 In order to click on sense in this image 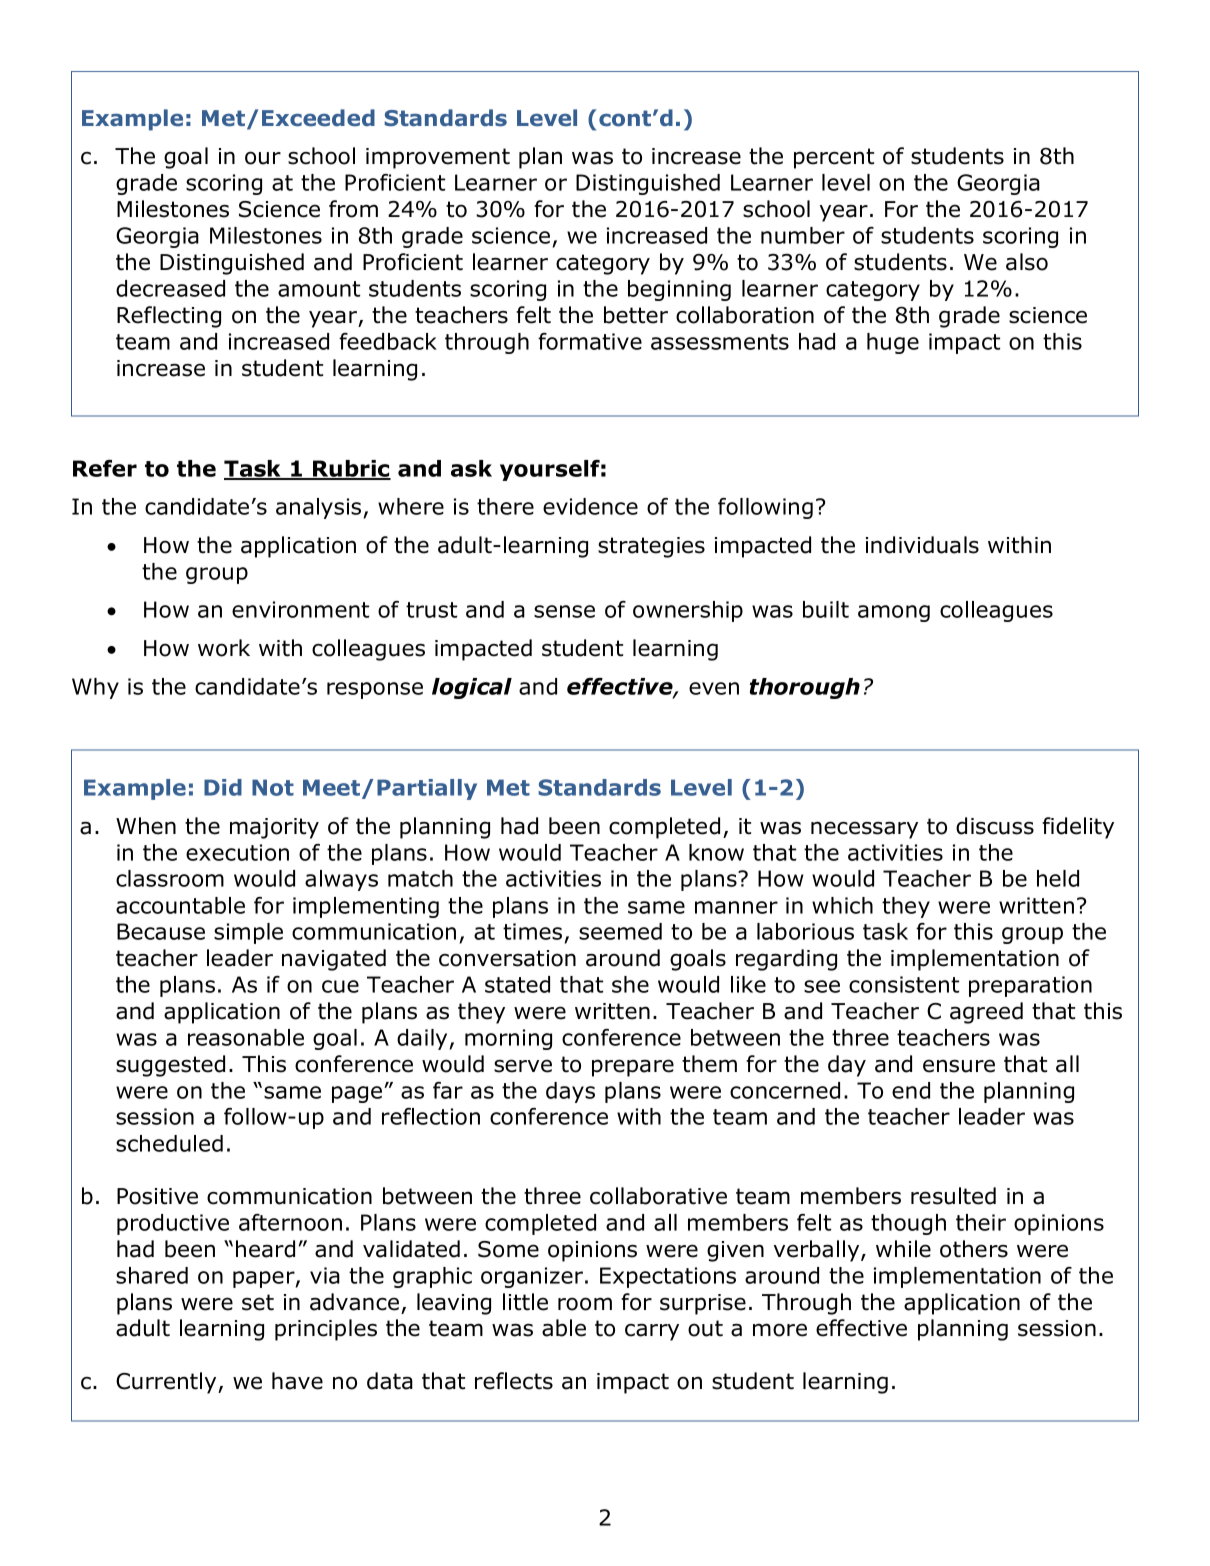, I will do `click(564, 611)`.
